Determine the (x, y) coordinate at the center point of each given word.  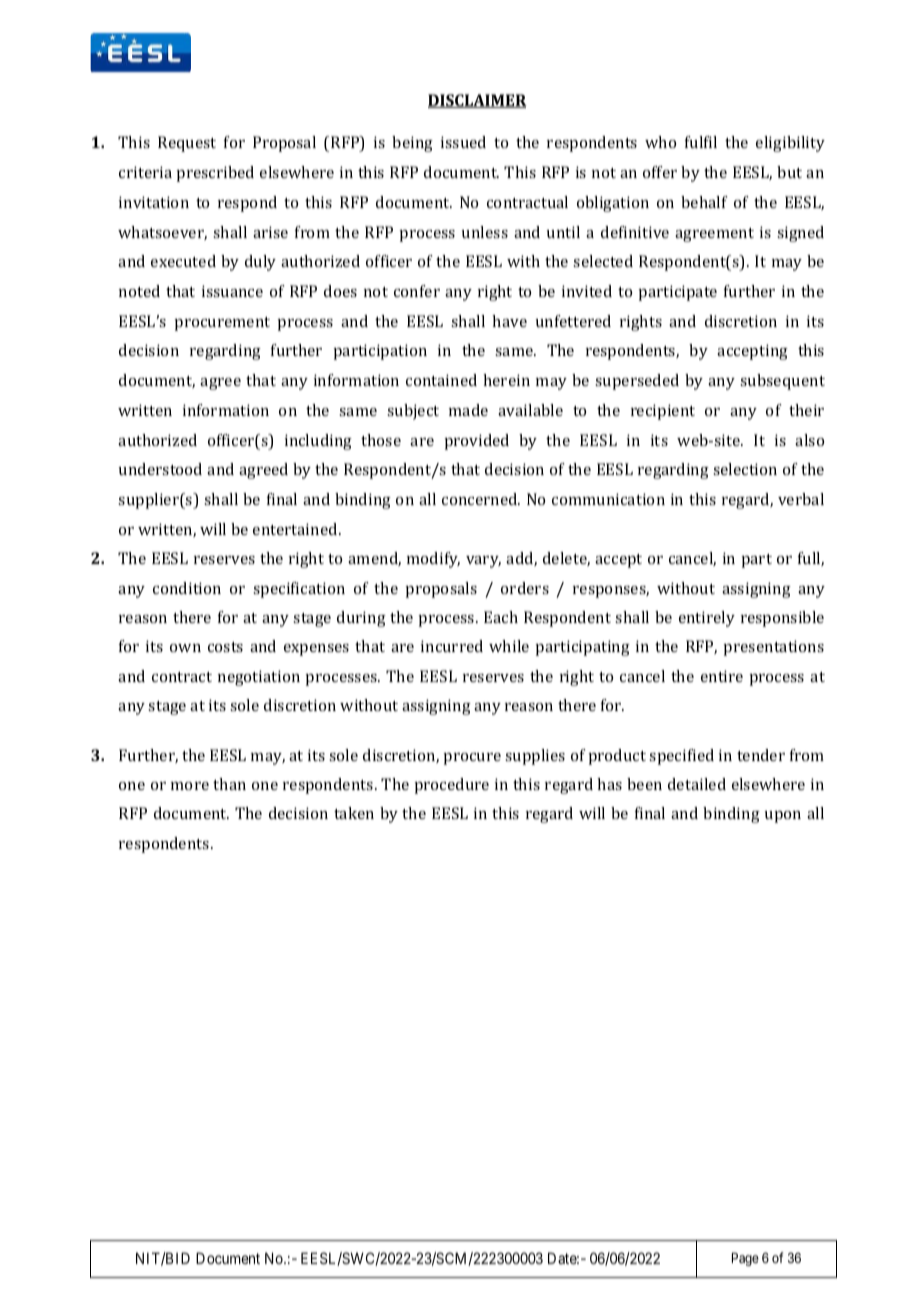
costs (225, 647)
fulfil (701, 142)
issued (463, 142)
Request (187, 144)
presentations (773, 648)
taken (354, 813)
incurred (452, 646)
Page (745, 1259)
